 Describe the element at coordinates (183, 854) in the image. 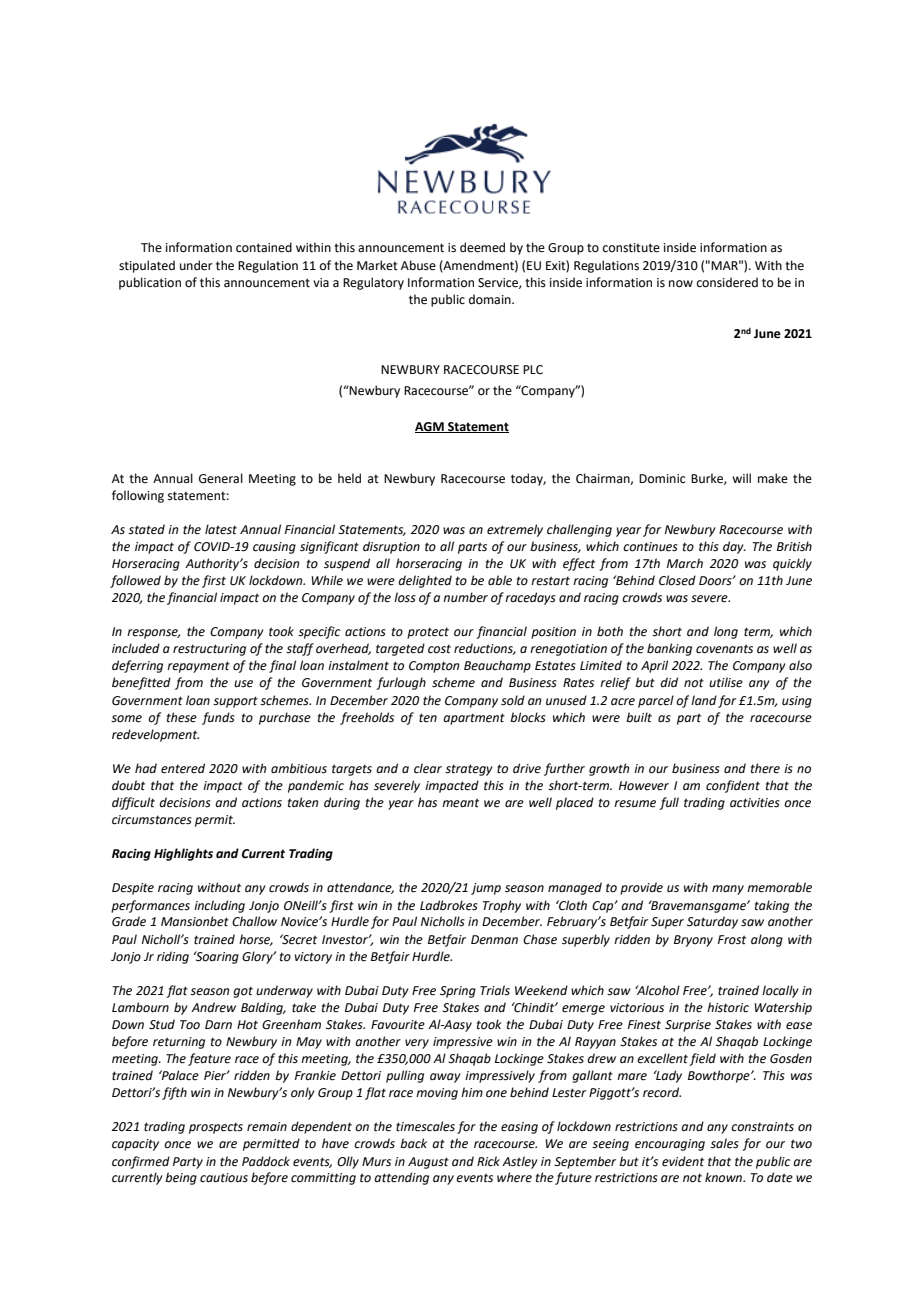

I see `Highlights` at that location.
